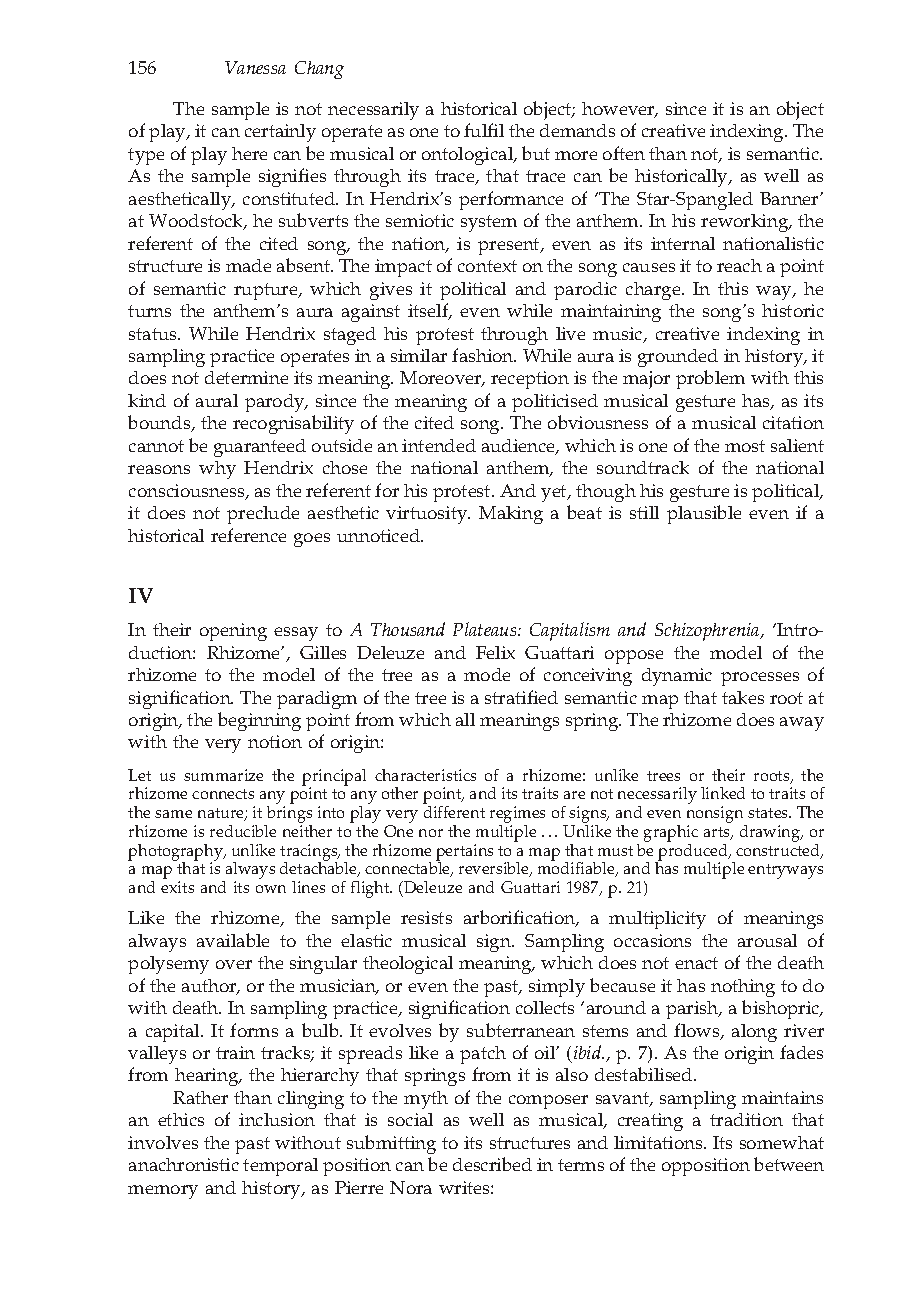 The width and height of the screenshot is (924, 1313). What do you see at coordinates (710, 379) in the screenshot?
I see `problem` at bounding box center [710, 379].
